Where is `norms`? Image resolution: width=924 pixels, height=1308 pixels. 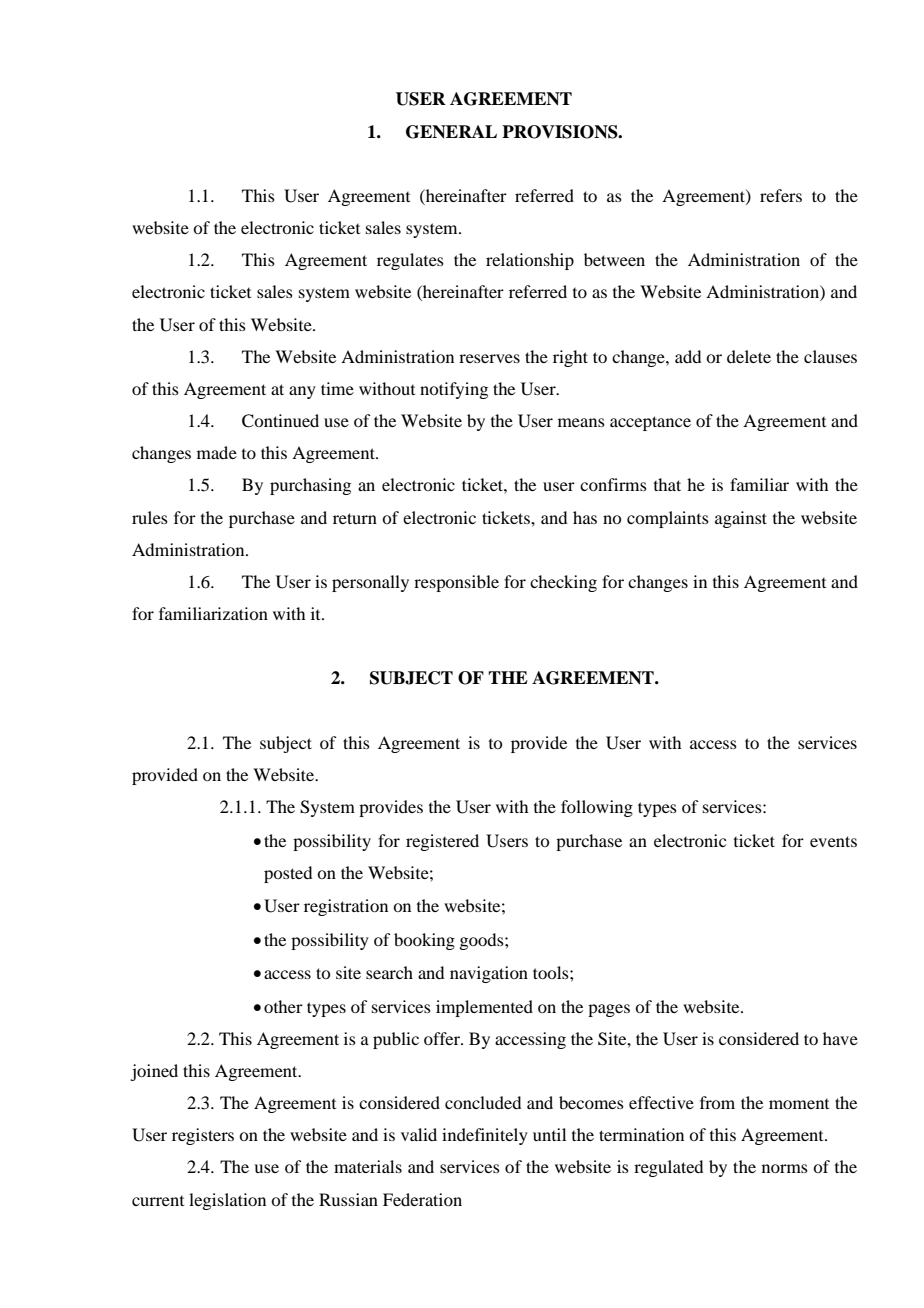 norms is located at coordinates (785, 1168).
